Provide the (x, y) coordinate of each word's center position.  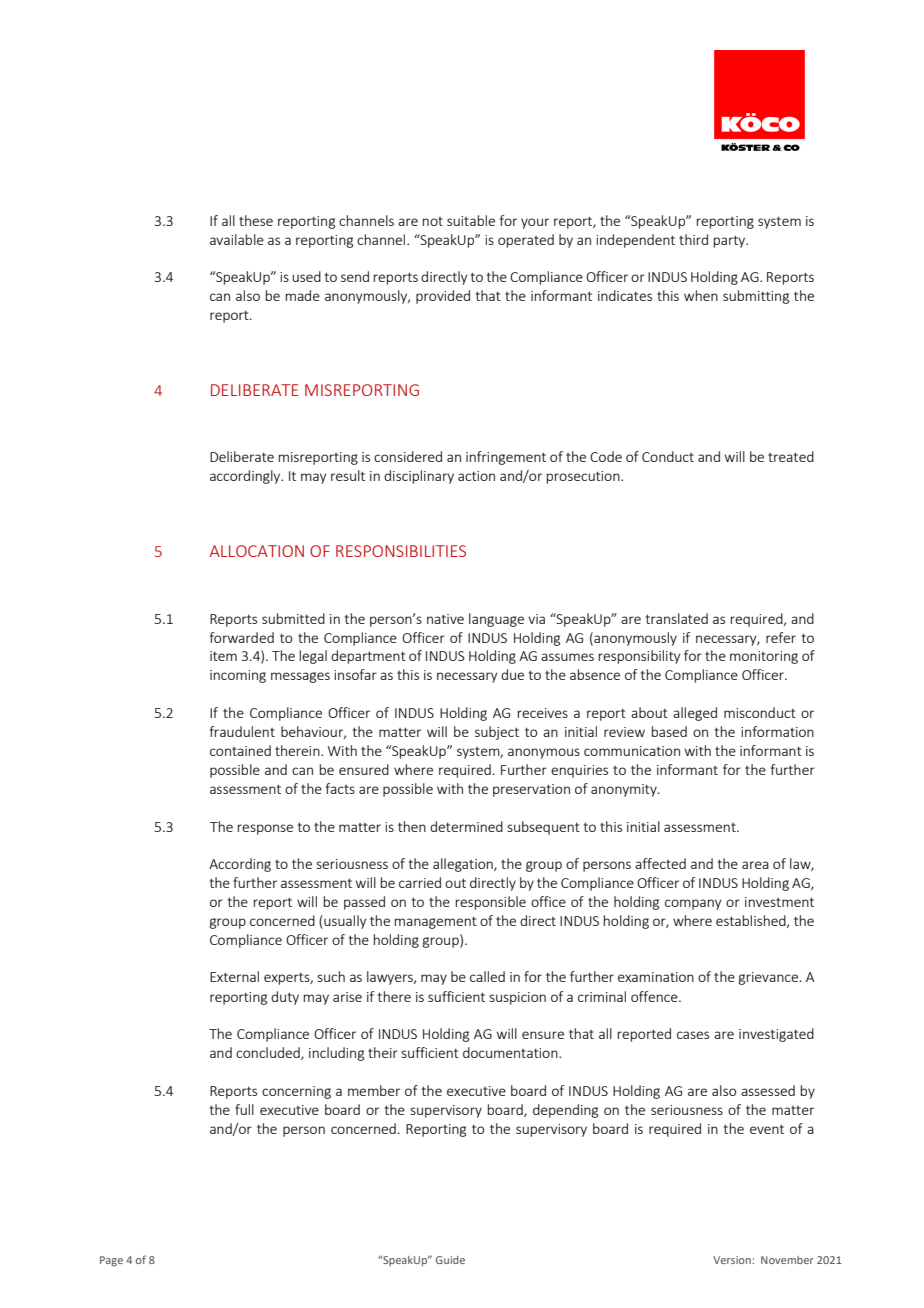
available (237, 239)
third (693, 239)
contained (240, 750)
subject (497, 733)
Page (111, 1261)
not (433, 221)
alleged (695, 714)
